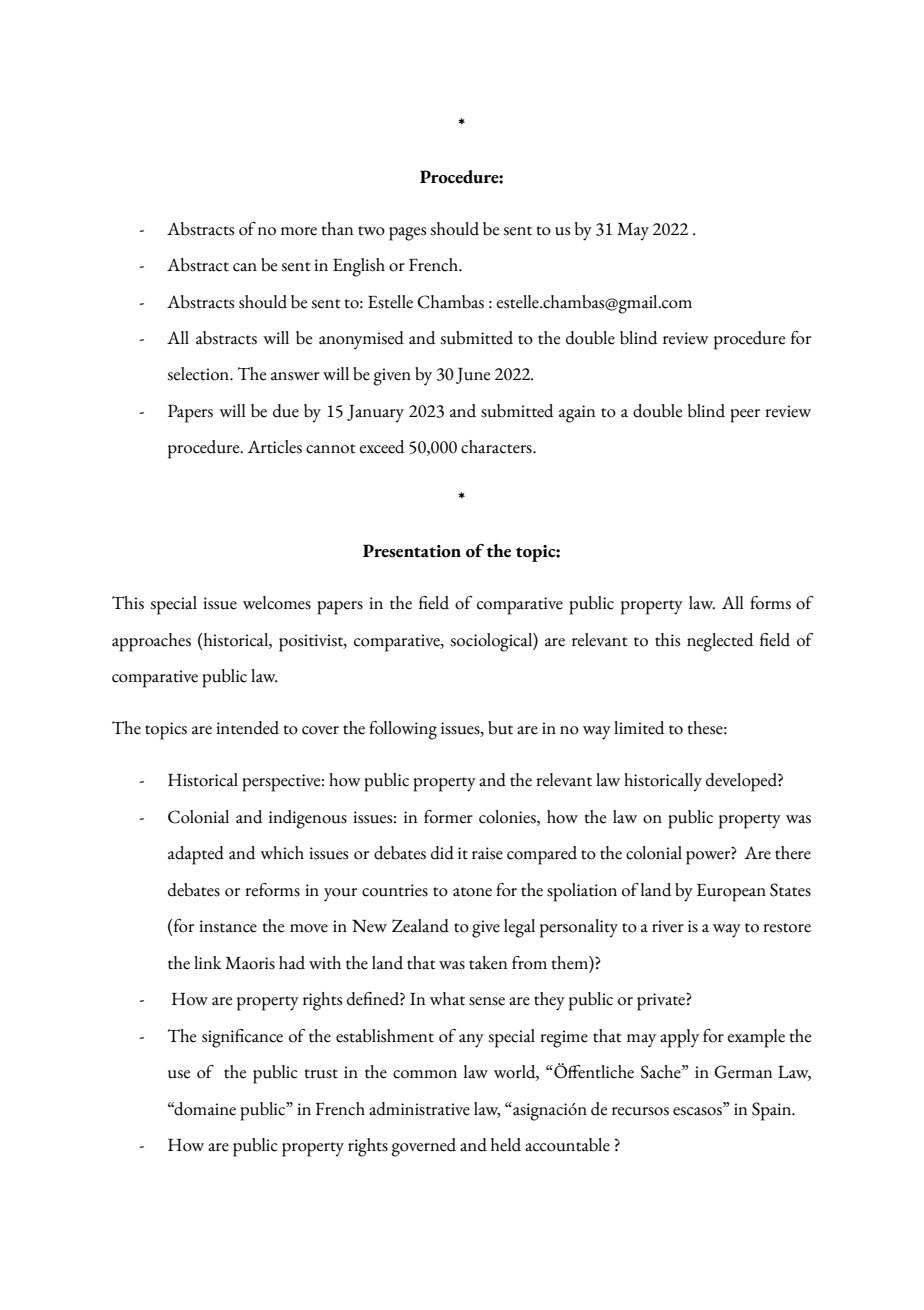 This image has height=1310, width=924. Describe the element at coordinates (407, 234) in the image. I see `pages` at that location.
